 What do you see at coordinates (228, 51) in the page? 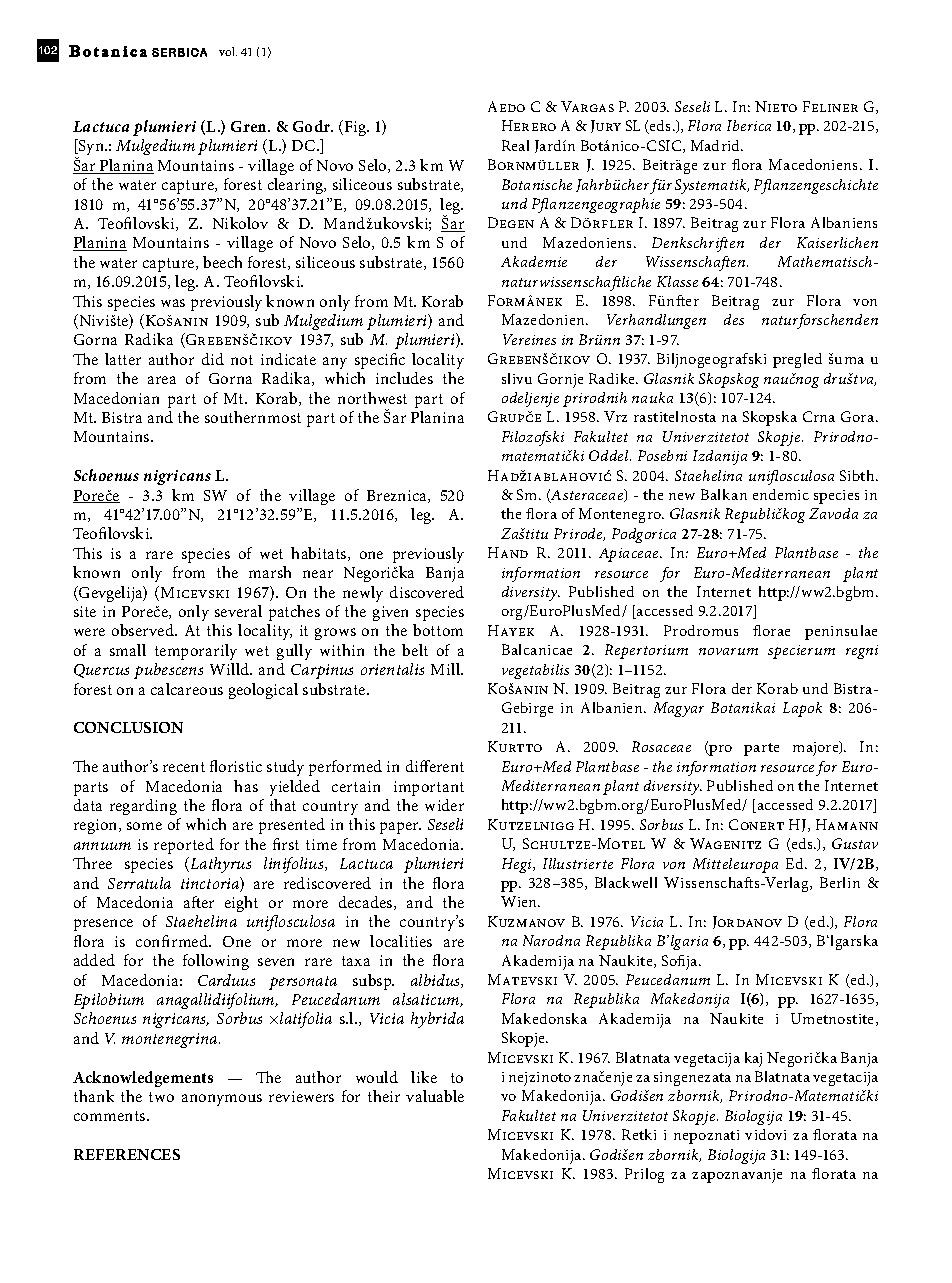
I see `vol` at bounding box center [228, 51].
